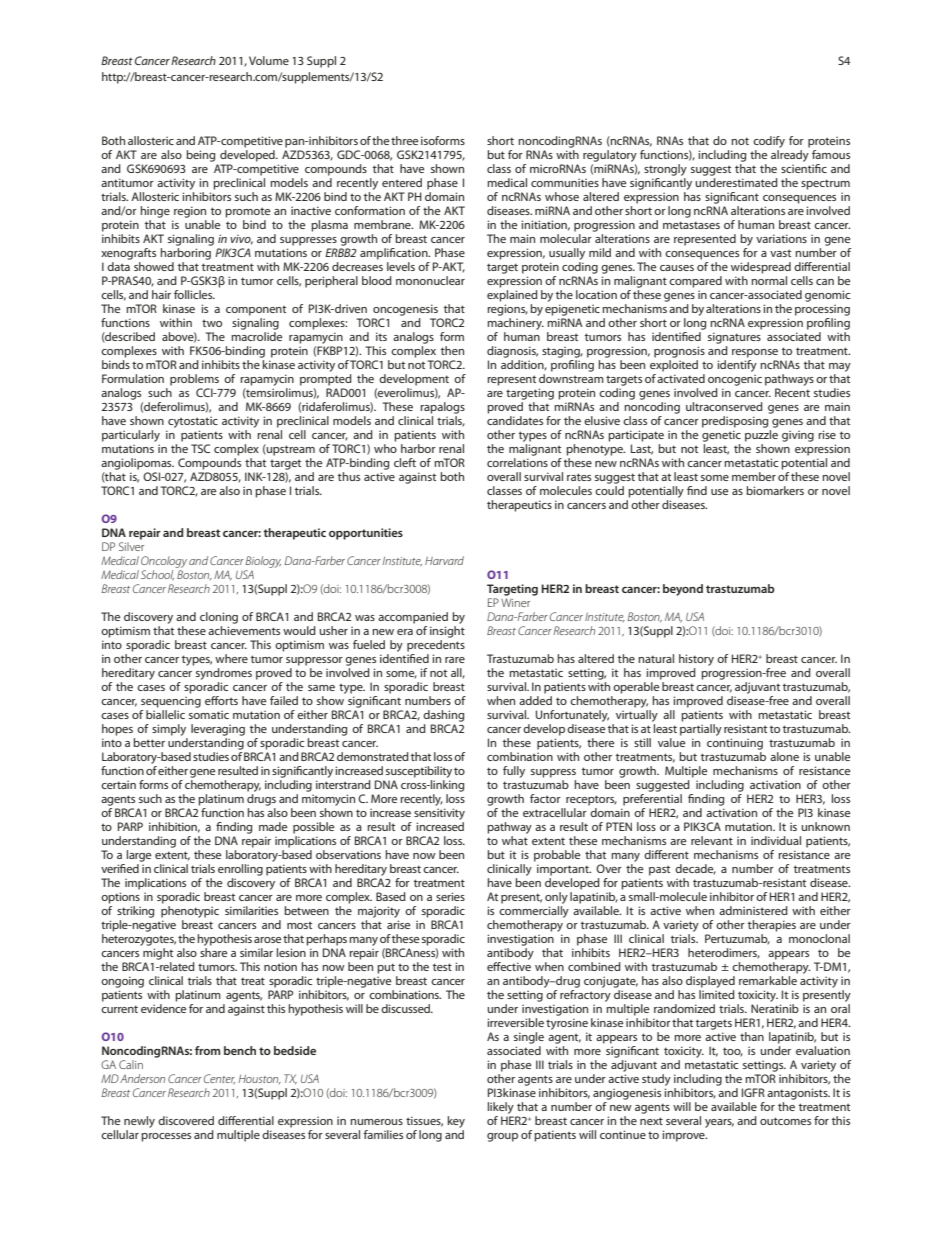  I want to click on cloning, so click(219, 618).
